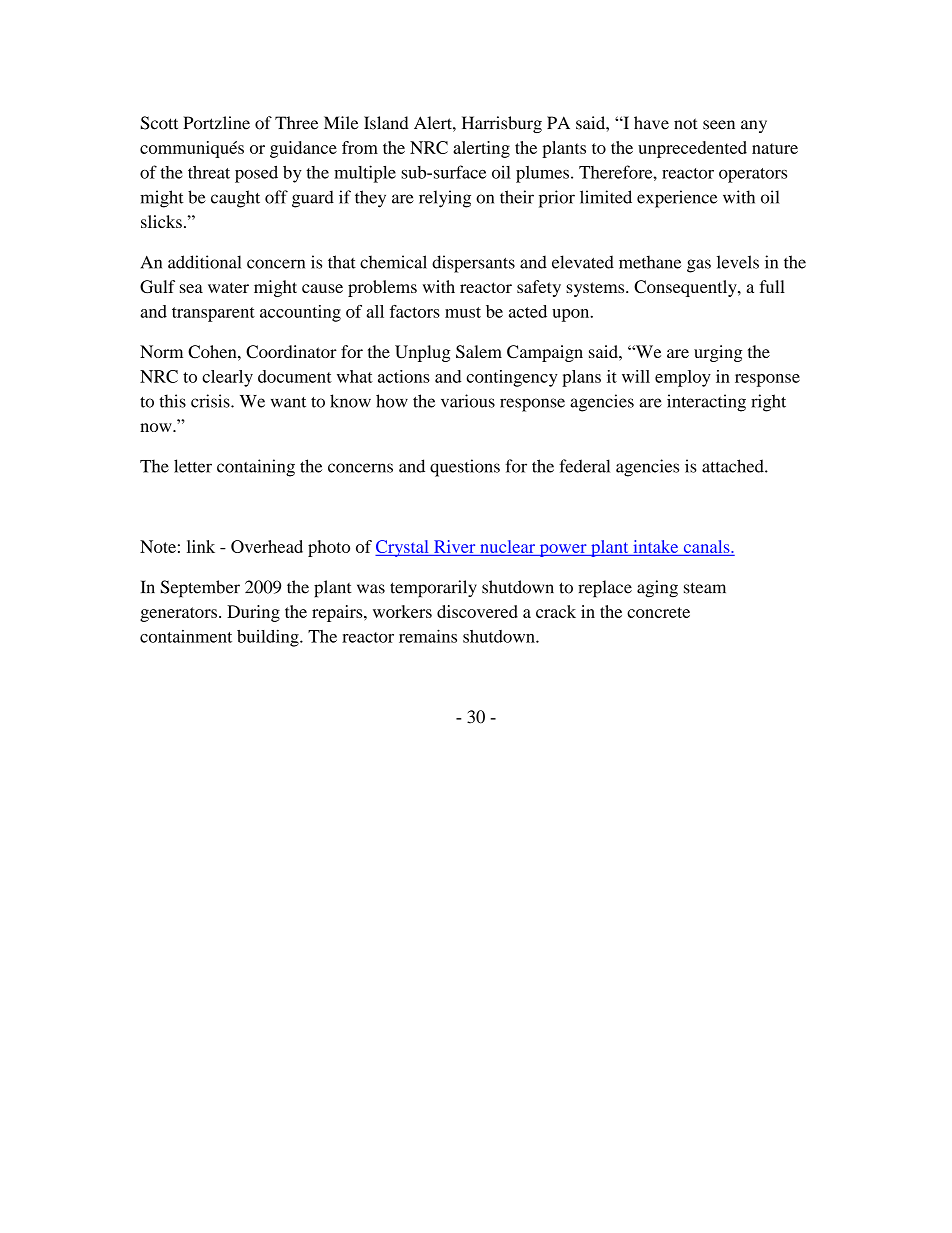 The width and height of the screenshot is (952, 1233). Describe the element at coordinates (296, 123) in the screenshot. I see `Three` at that location.
